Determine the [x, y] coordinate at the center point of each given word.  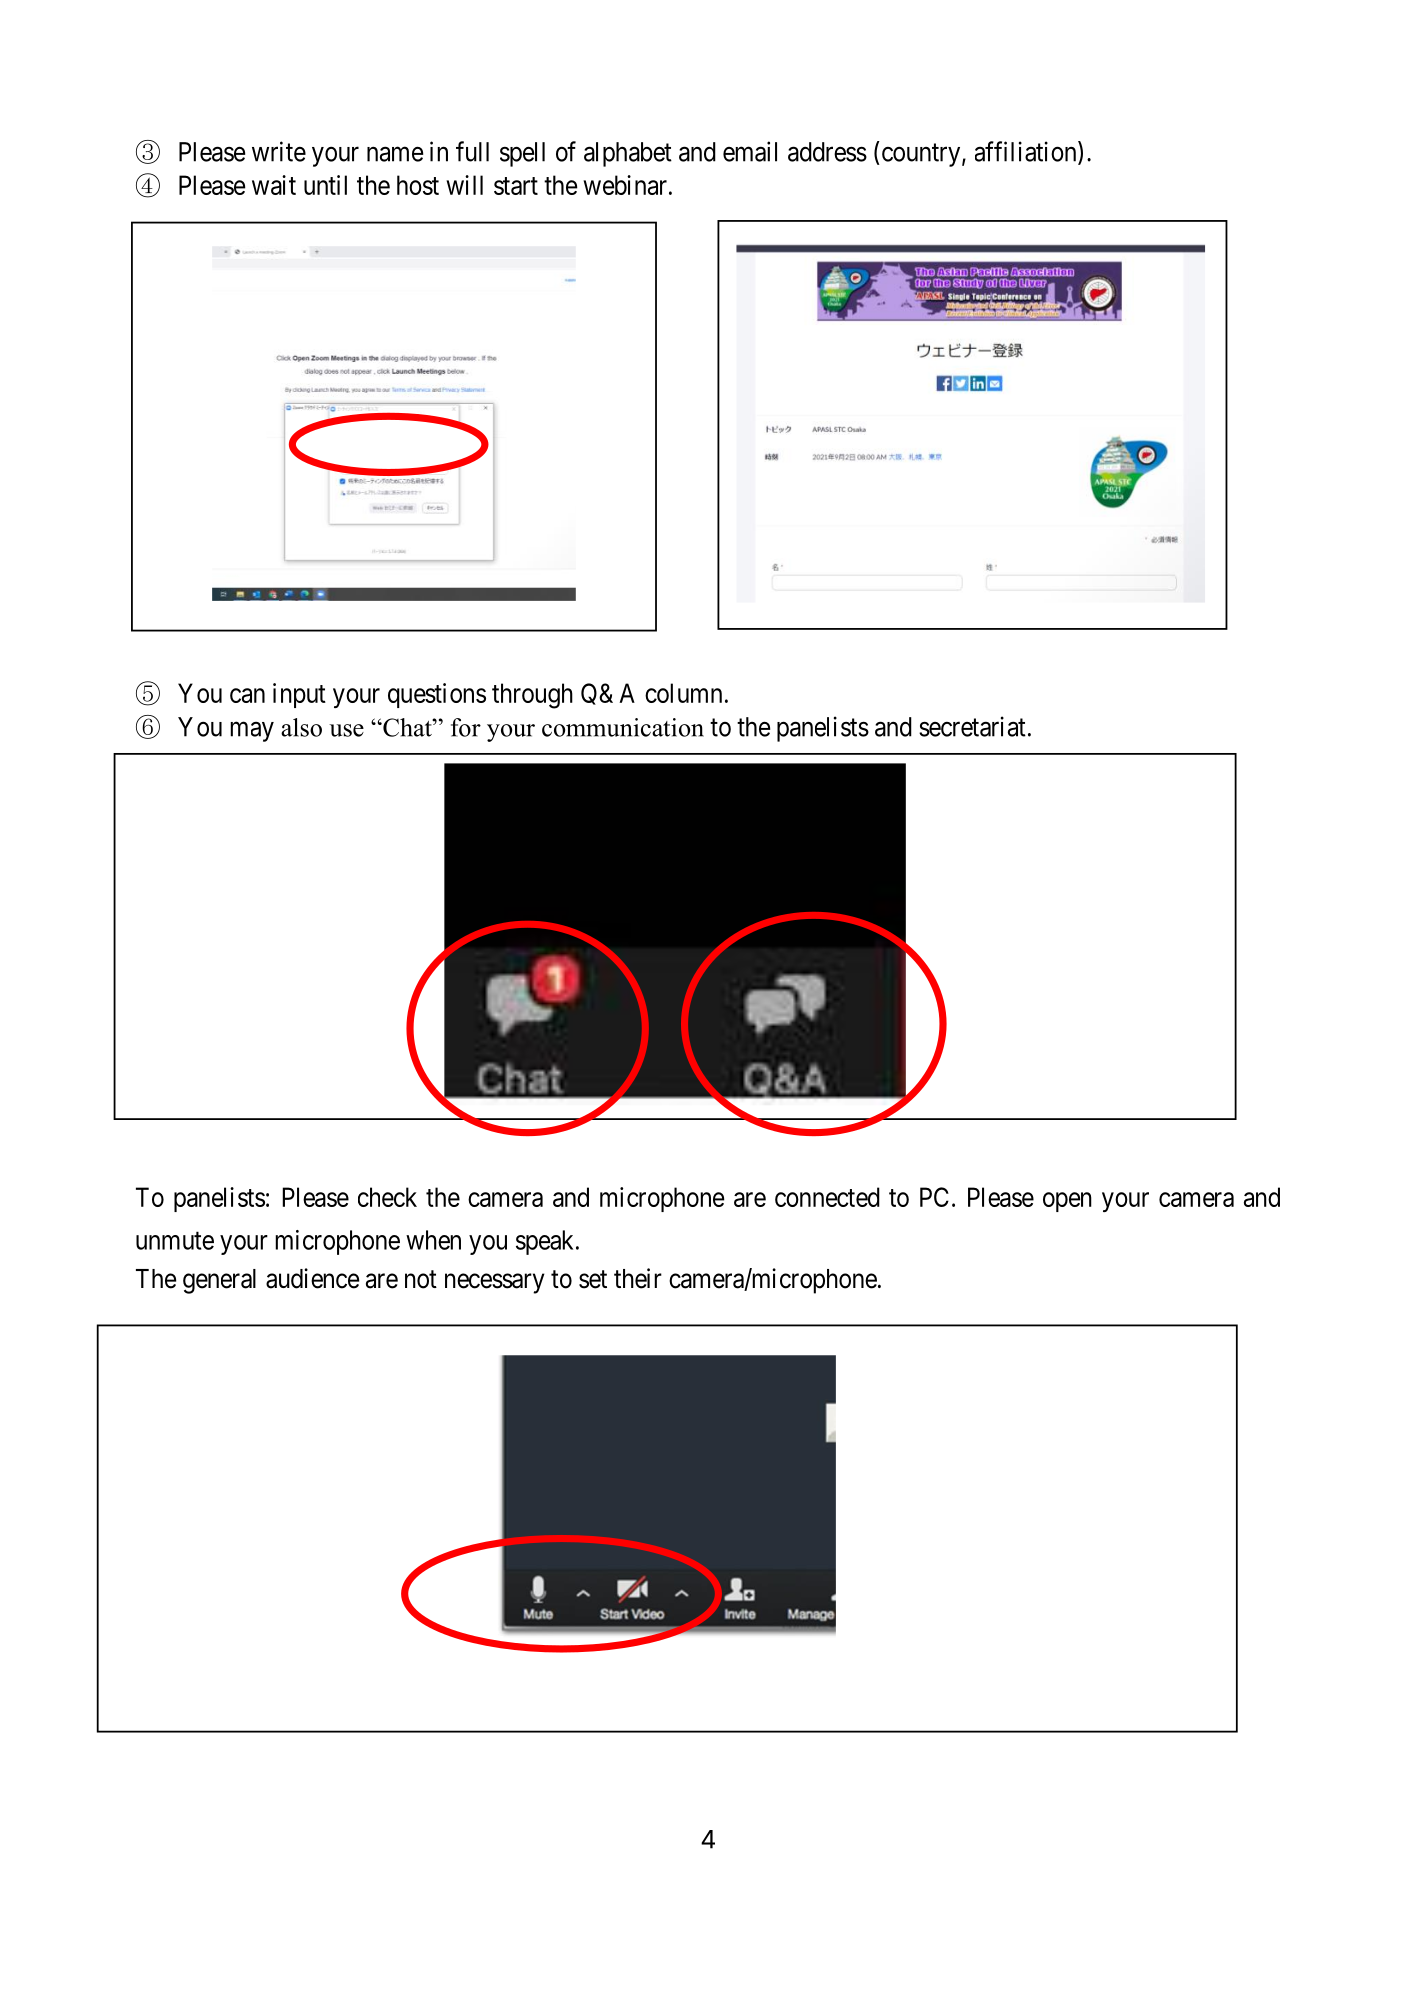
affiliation [1027, 152]
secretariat [972, 726]
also [301, 727]
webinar [625, 185]
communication [623, 727]
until [325, 185]
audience [312, 1278]
